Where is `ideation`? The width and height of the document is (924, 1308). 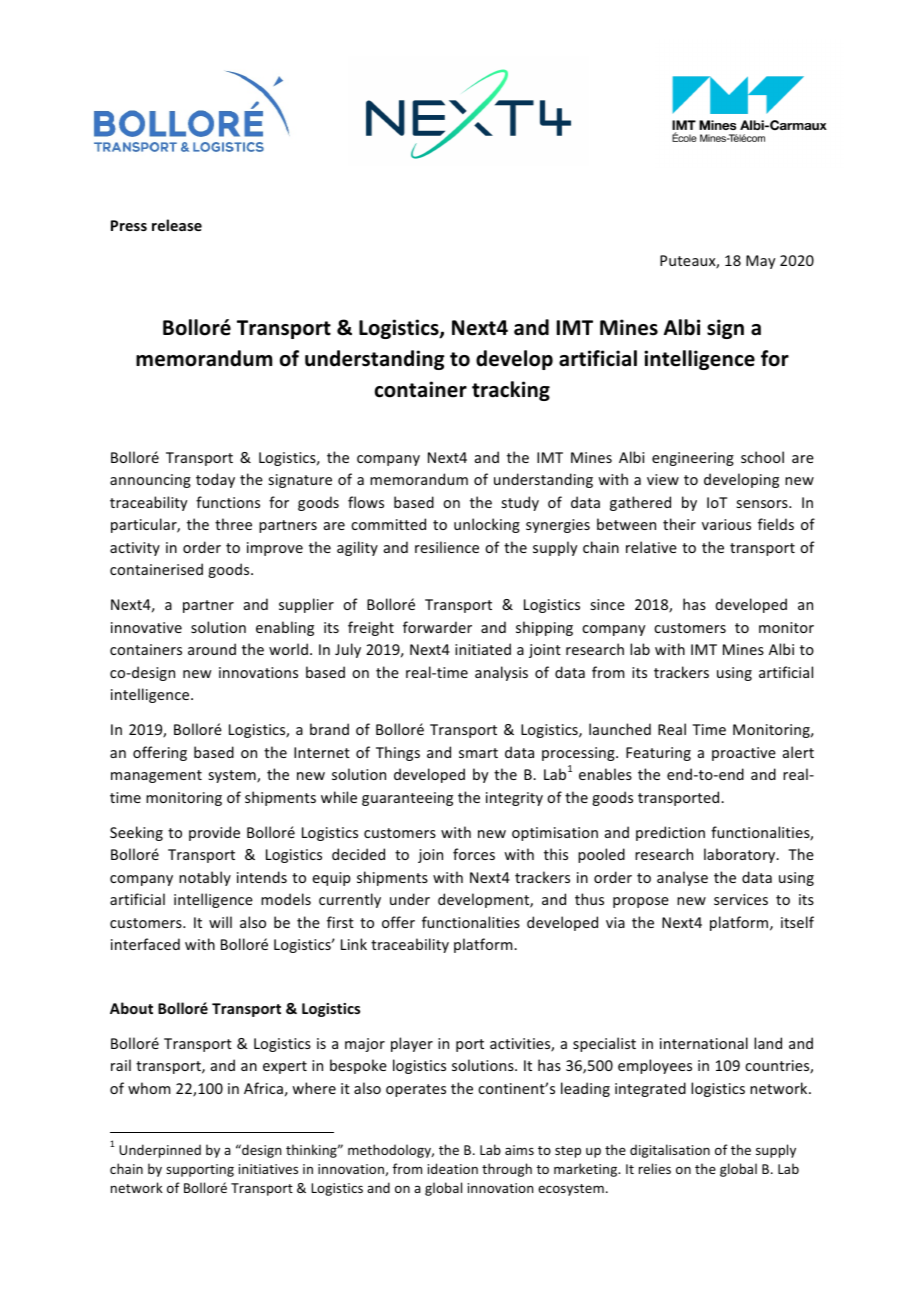
ideation is located at coordinates (453, 1168).
